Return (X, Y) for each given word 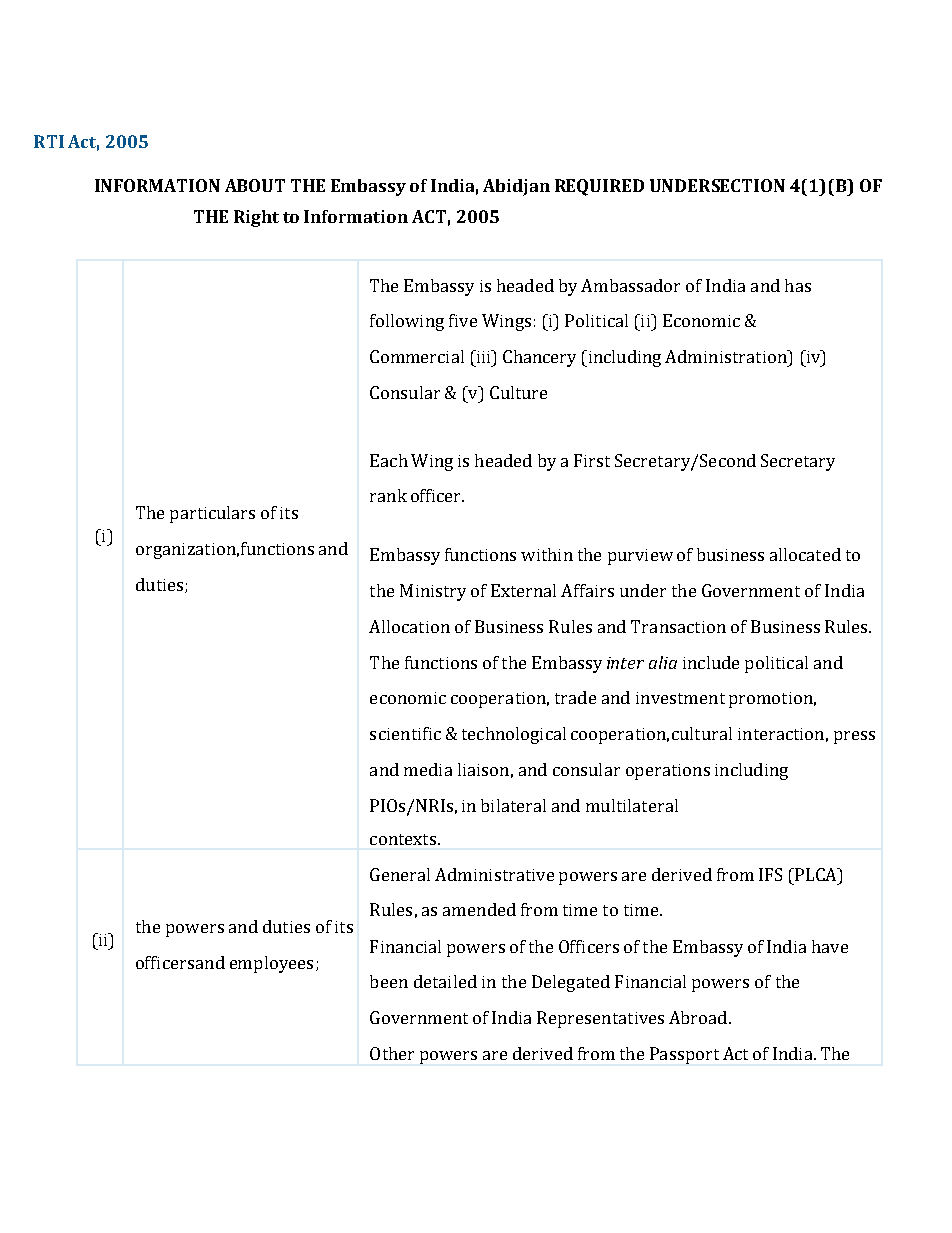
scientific (405, 733)
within (547, 554)
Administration (727, 356)
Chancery (539, 358)
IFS (770, 874)
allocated (805, 554)
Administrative (494, 874)
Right (256, 218)
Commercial (417, 356)
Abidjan (516, 187)
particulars (212, 514)
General (400, 874)
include (711, 662)
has (798, 285)
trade (575, 697)
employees (271, 964)
